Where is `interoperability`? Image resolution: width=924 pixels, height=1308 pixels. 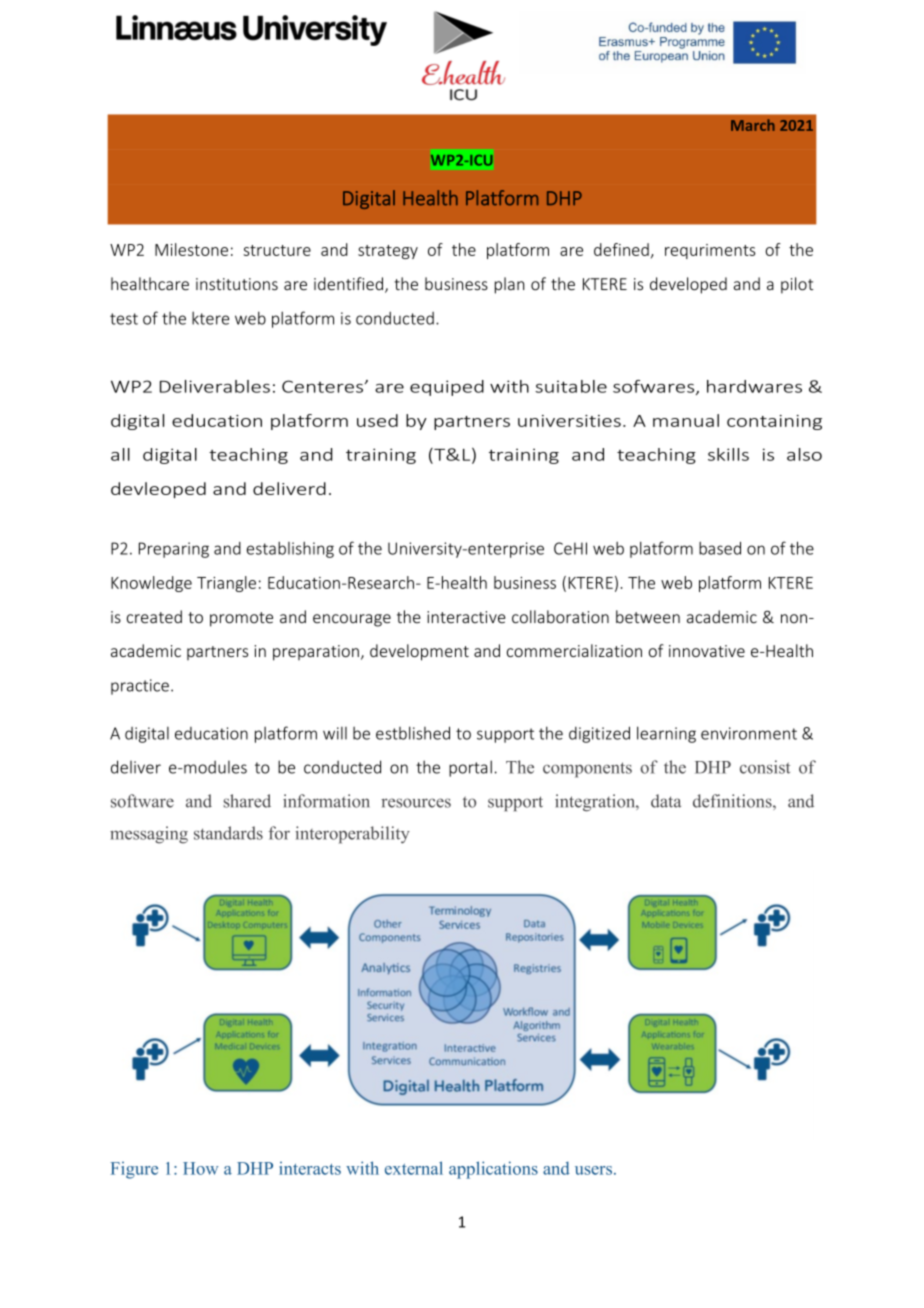
interoperability is located at coordinates (352, 835).
